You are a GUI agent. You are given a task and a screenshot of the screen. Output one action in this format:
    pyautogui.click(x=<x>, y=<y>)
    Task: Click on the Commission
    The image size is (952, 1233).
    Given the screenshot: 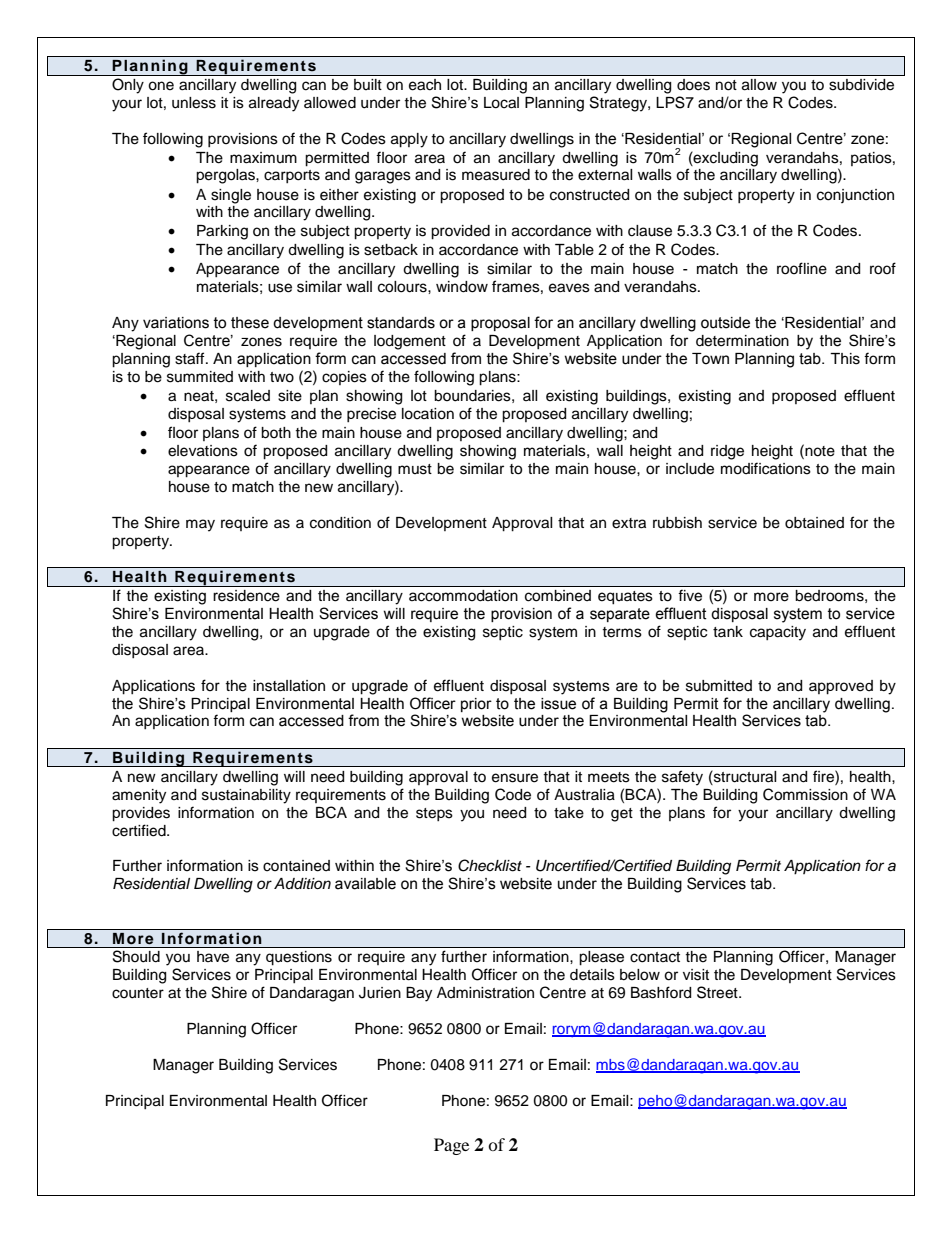 What is the action you would take?
    pyautogui.click(x=805, y=794)
